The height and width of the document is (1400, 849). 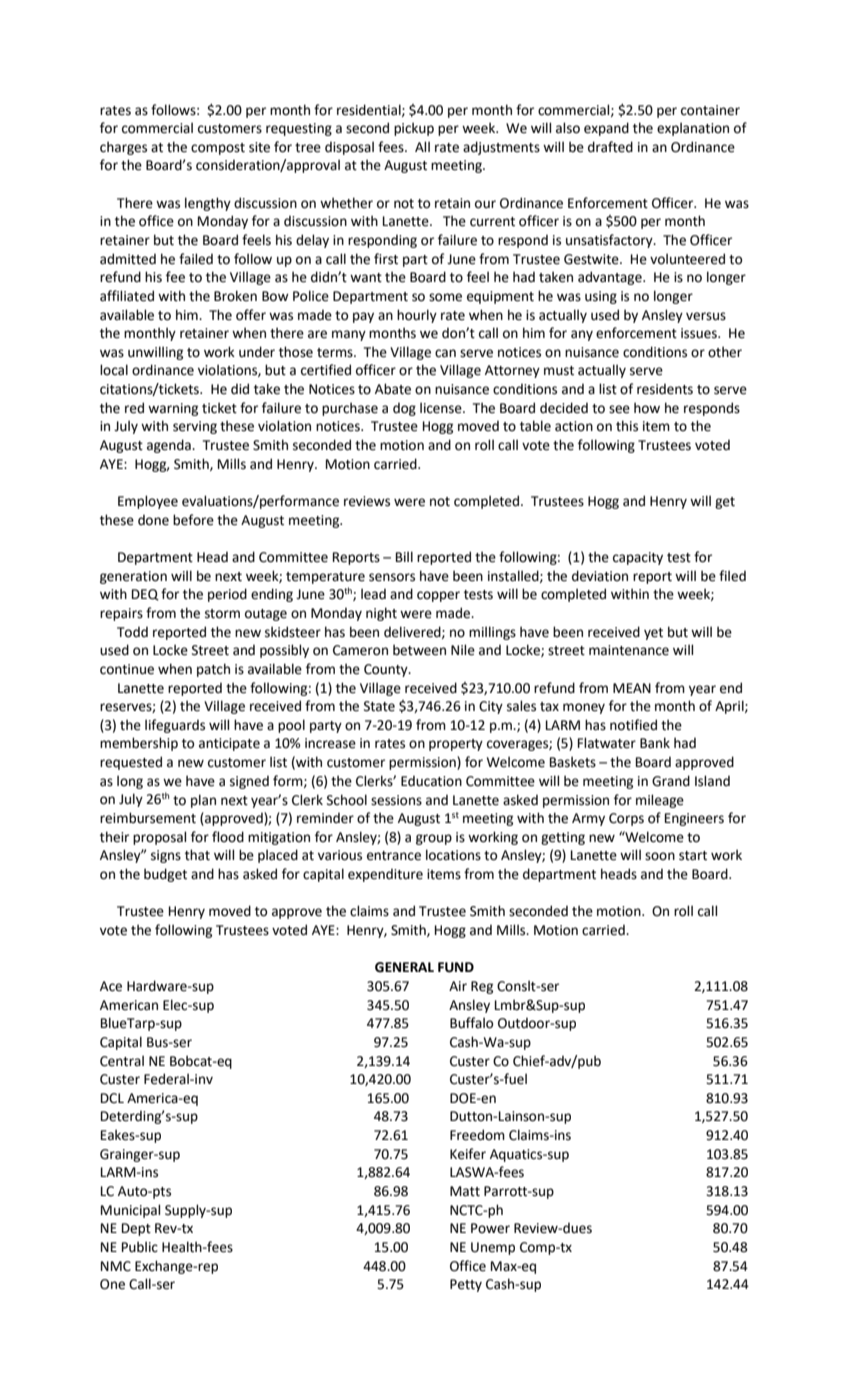 What do you see at coordinates (379, 706) in the document?
I see `State` at bounding box center [379, 706].
